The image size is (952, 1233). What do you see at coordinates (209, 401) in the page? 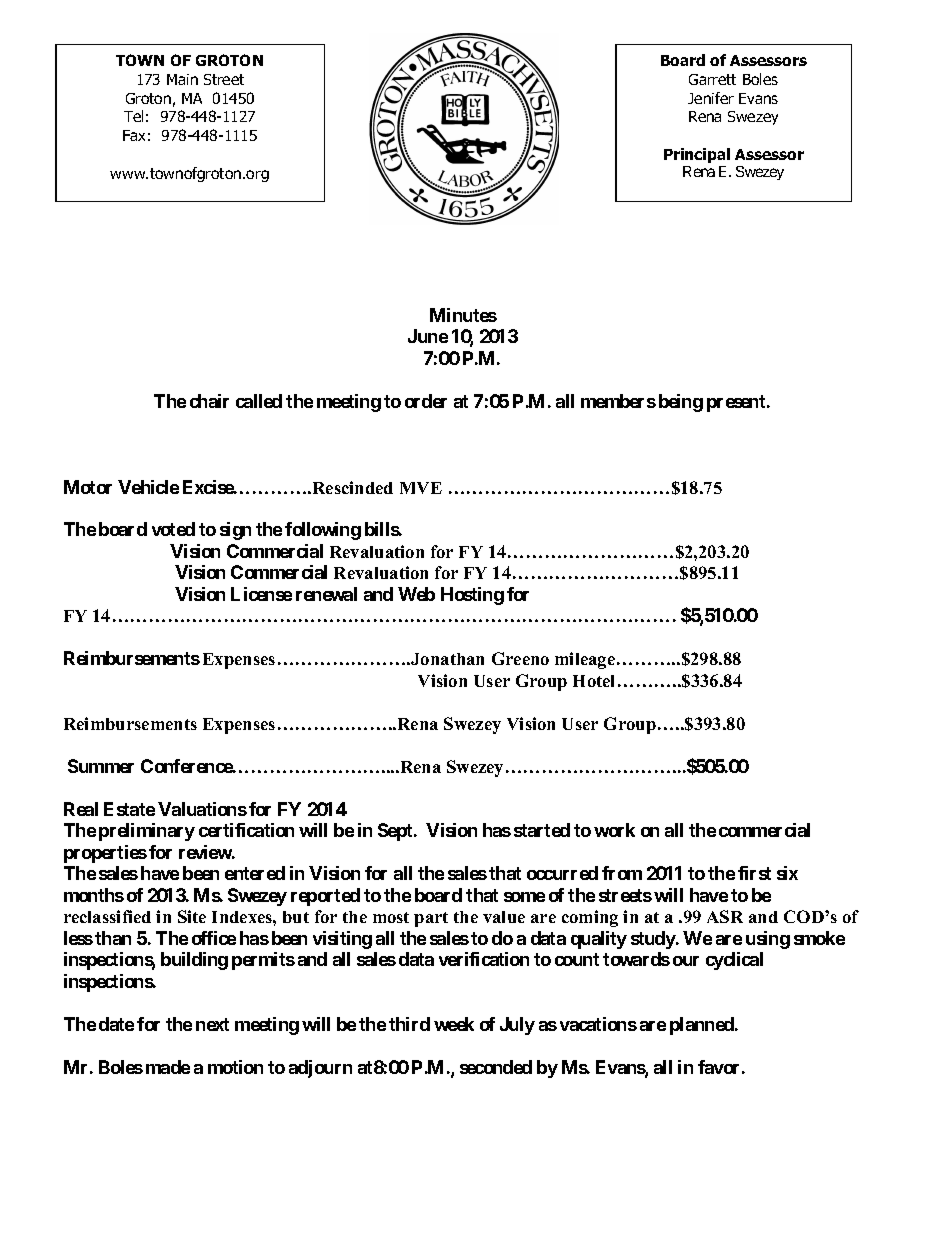
I see `chair` at bounding box center [209, 401].
